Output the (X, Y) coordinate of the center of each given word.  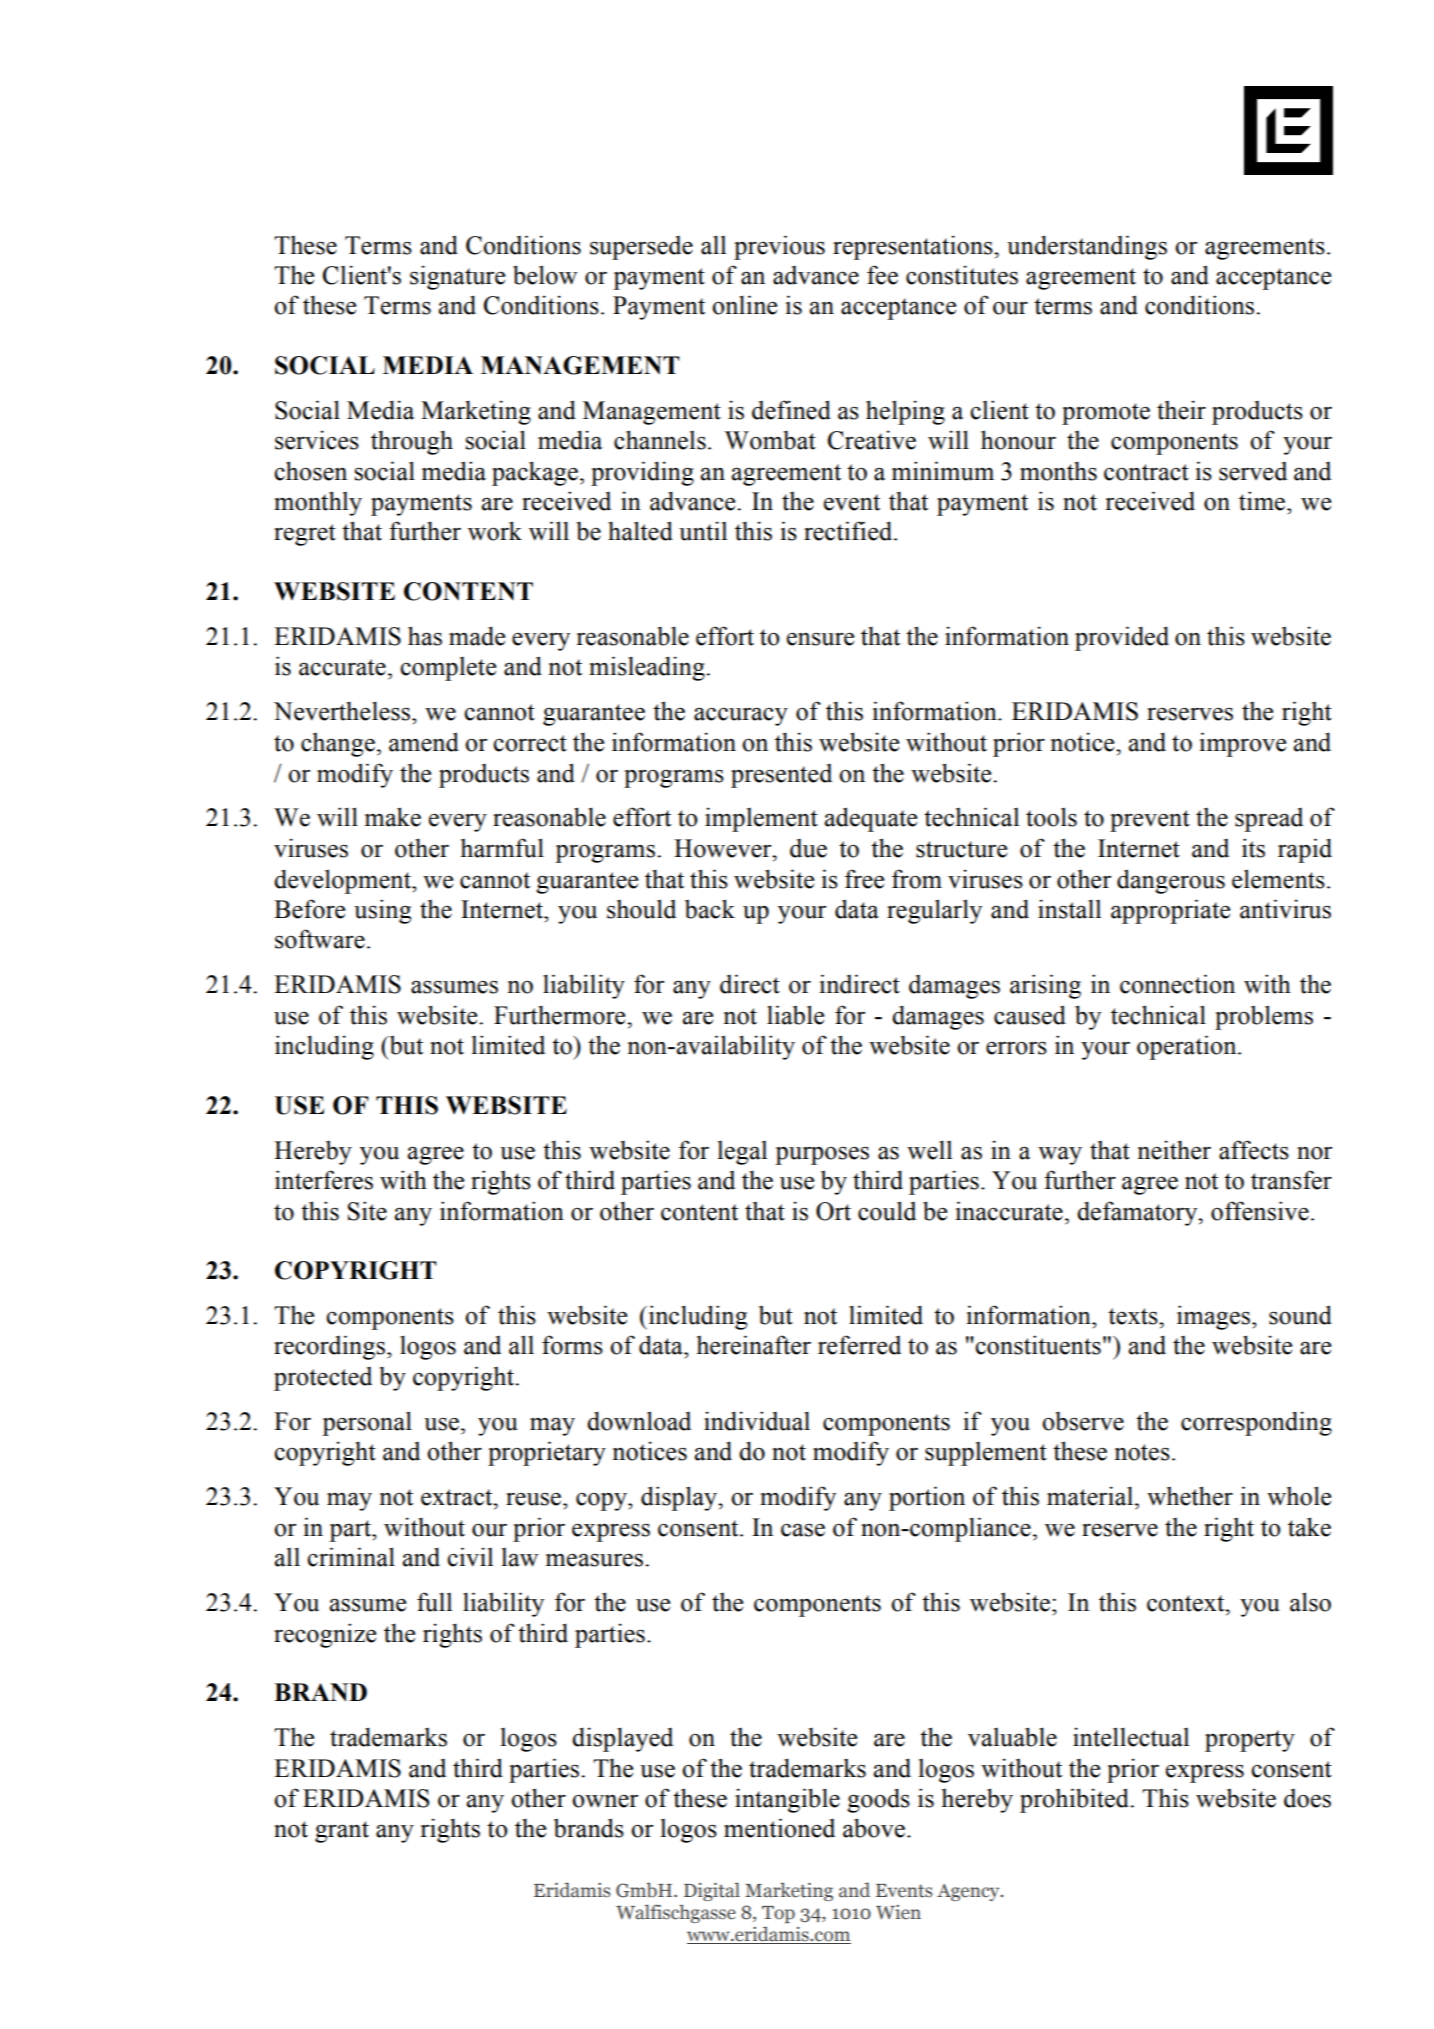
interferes (324, 1180)
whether (1190, 1496)
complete (448, 669)
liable (795, 1015)
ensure (820, 639)
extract (458, 1497)
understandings (1087, 247)
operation (1188, 1047)
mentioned (779, 1828)
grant (342, 1832)
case (803, 1530)
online (744, 305)
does (1307, 1798)
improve (1242, 744)
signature (457, 277)
